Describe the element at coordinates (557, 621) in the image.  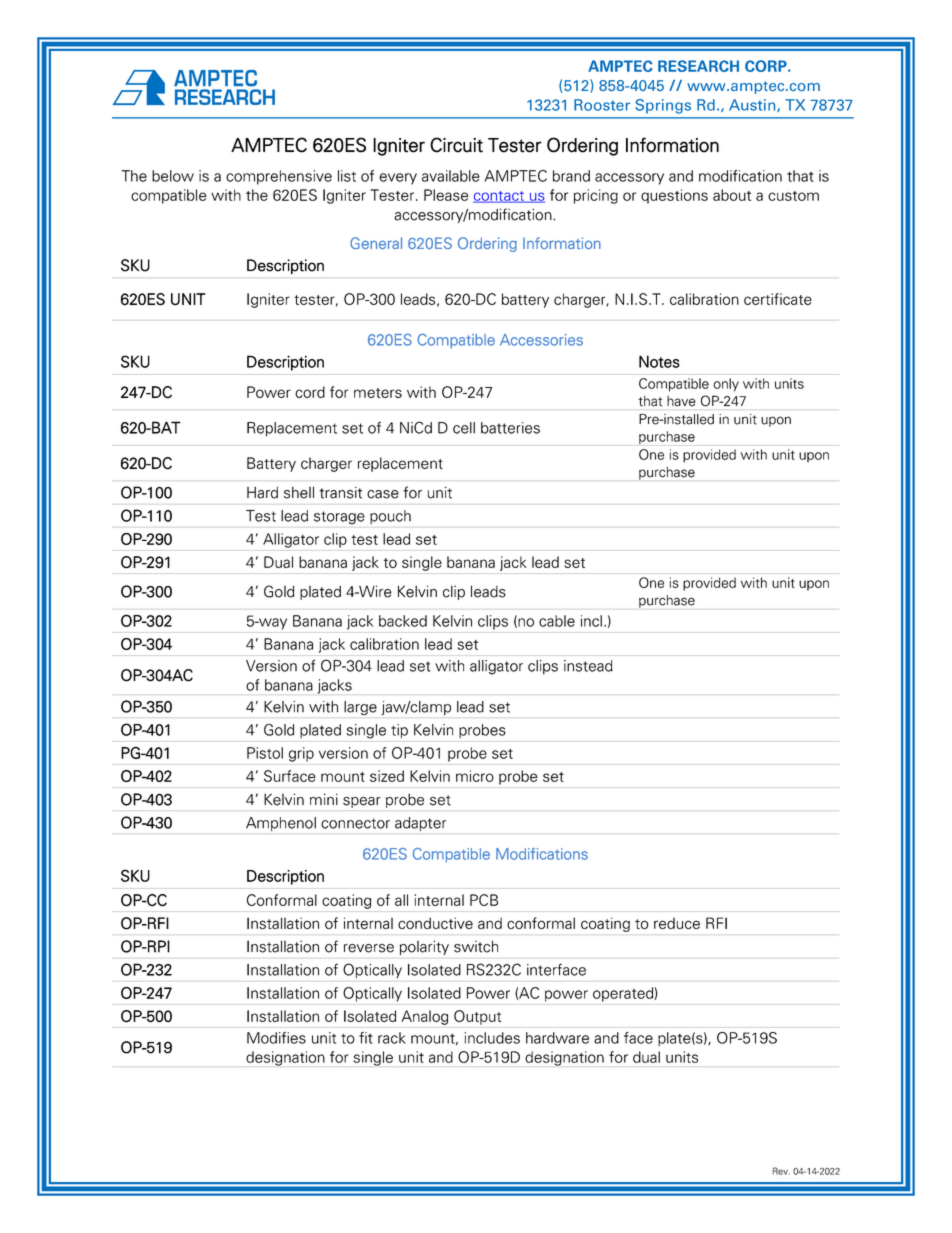
I see `cable` at that location.
